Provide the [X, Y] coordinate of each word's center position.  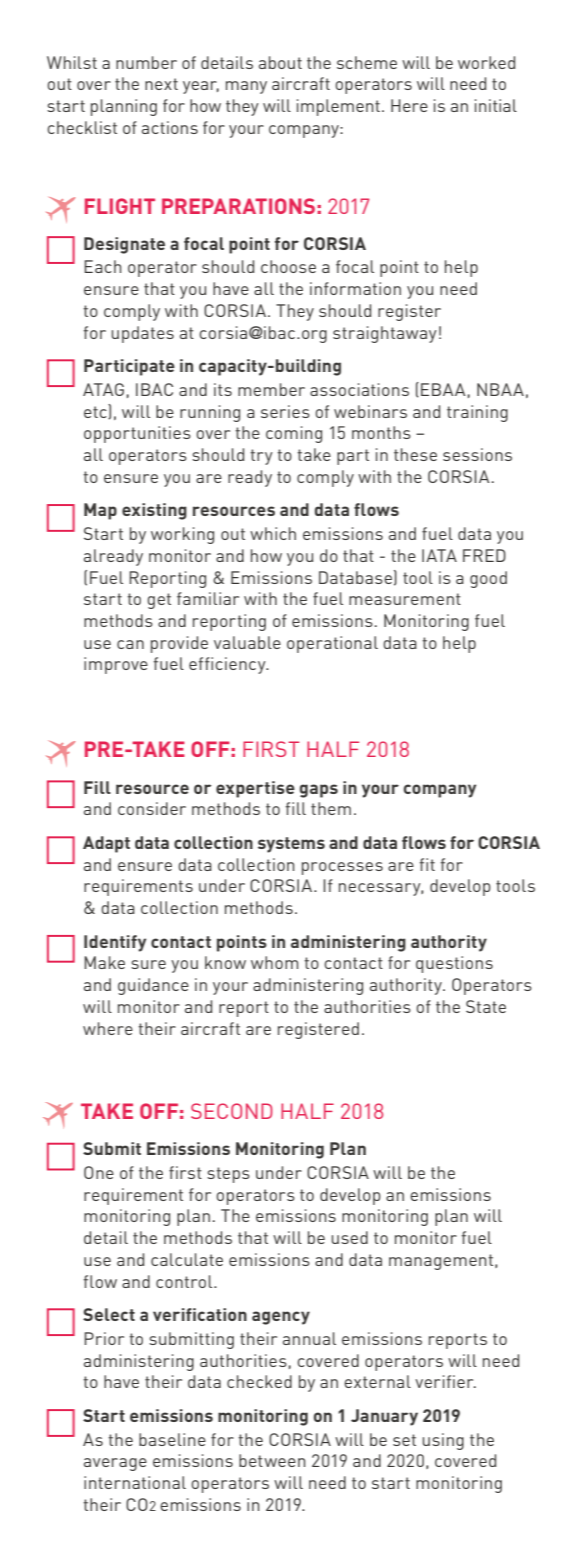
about [280, 62]
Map [100, 511]
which [273, 533]
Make [104, 962]
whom [274, 962]
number [146, 62]
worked [486, 62]
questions [454, 964]
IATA [439, 555]
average [115, 1464]
